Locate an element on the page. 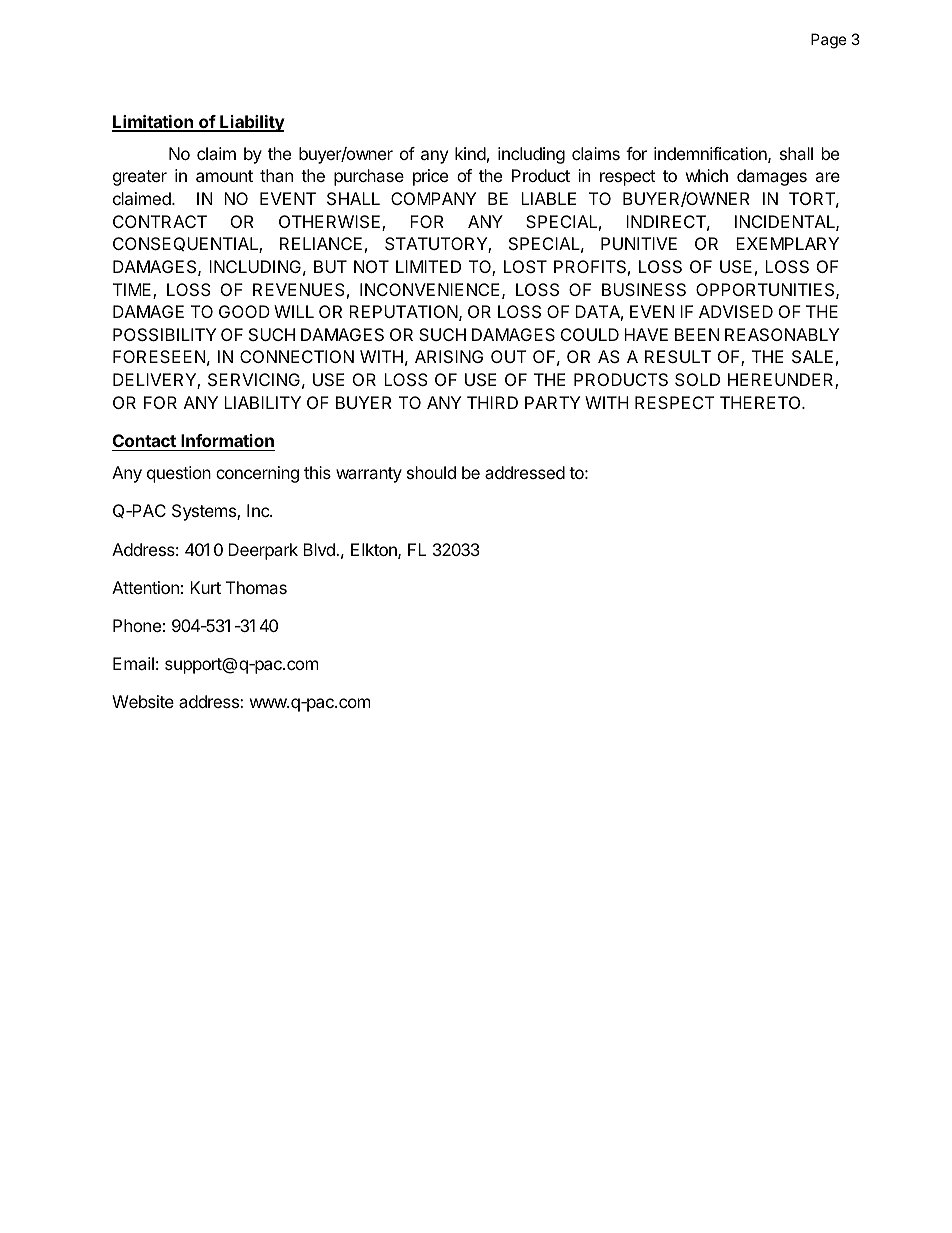 The image size is (952, 1233). EXEMPLARY is located at coordinates (787, 243).
